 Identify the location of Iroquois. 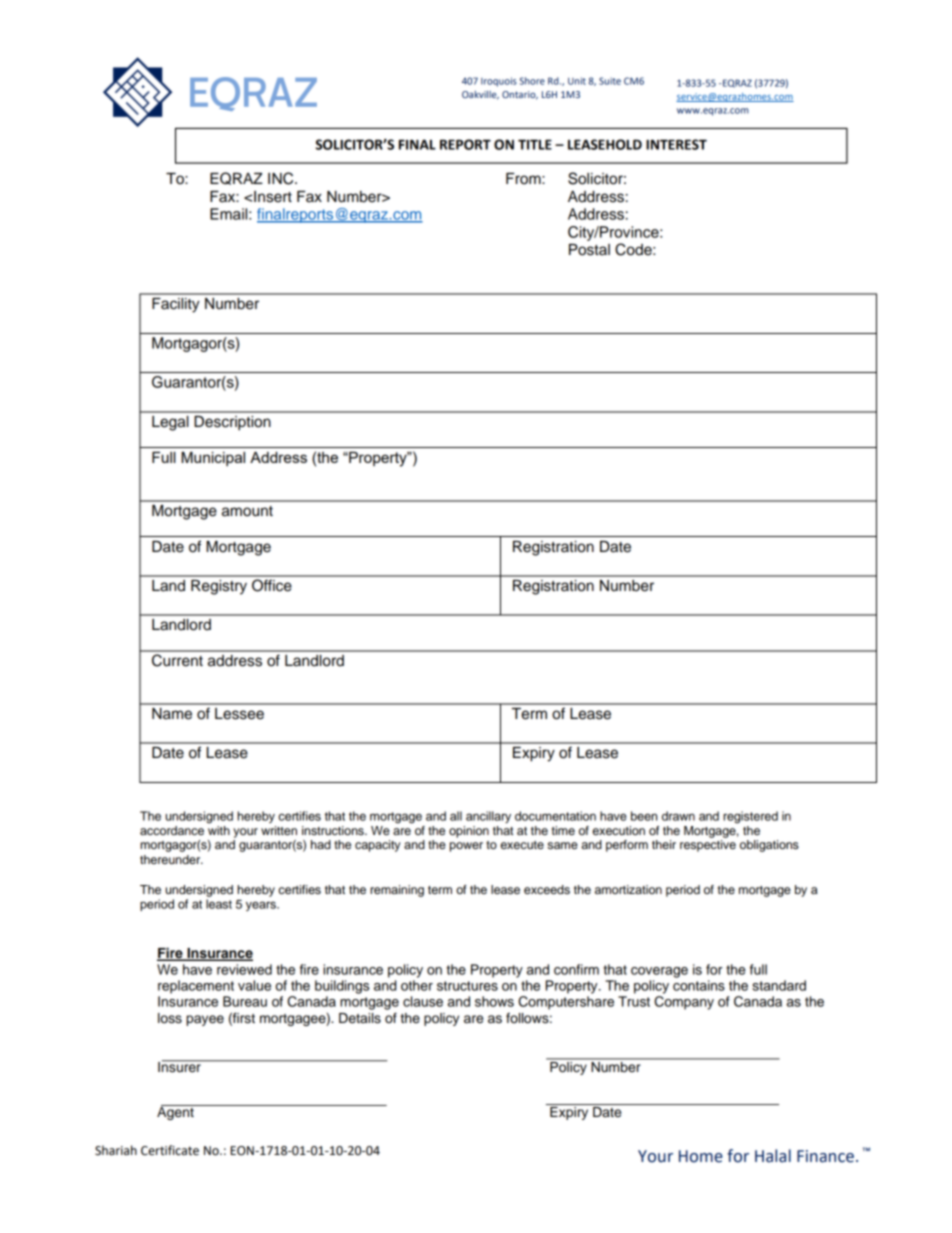
(499, 82).
